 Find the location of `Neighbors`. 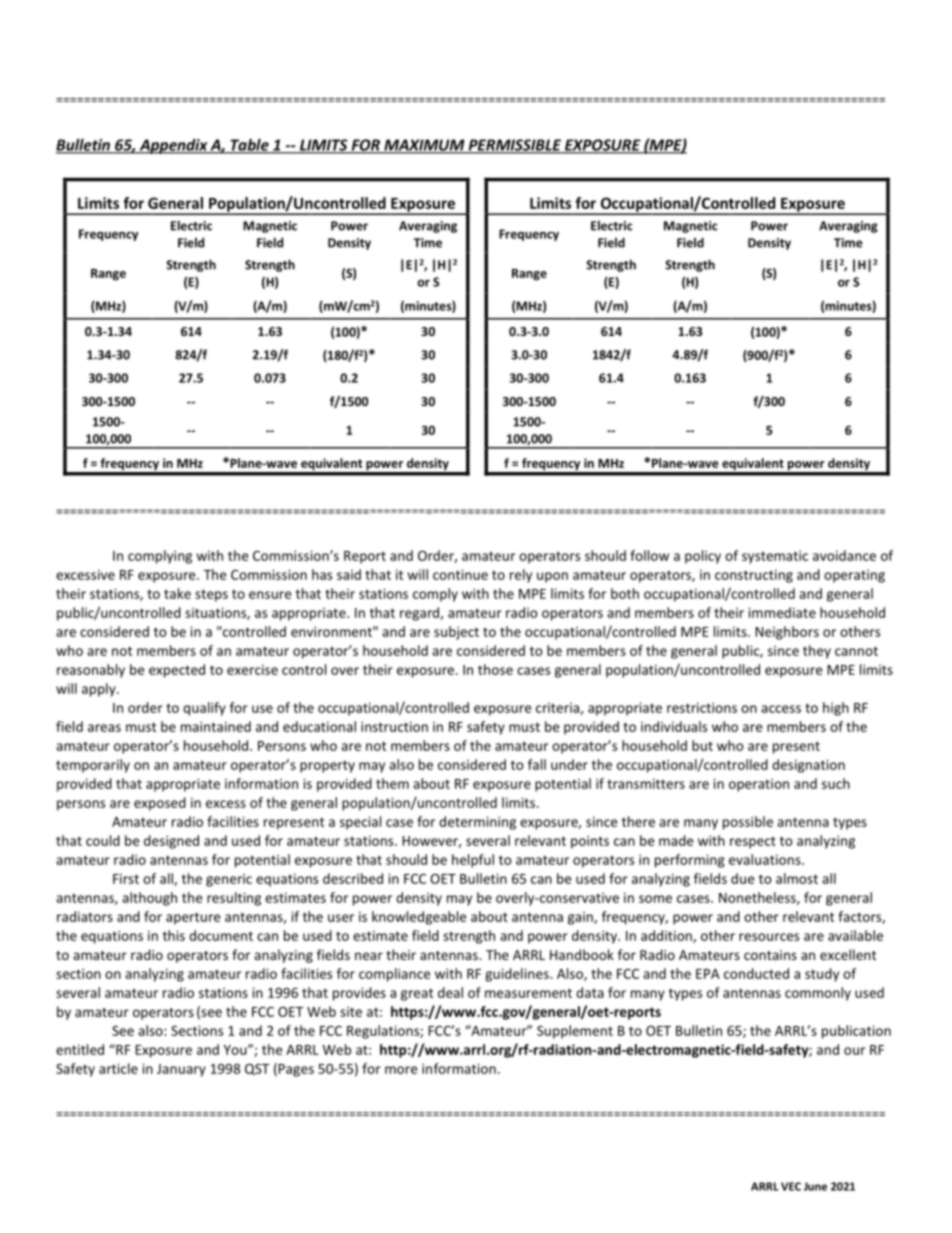

Neighbors is located at coordinates (787, 633).
